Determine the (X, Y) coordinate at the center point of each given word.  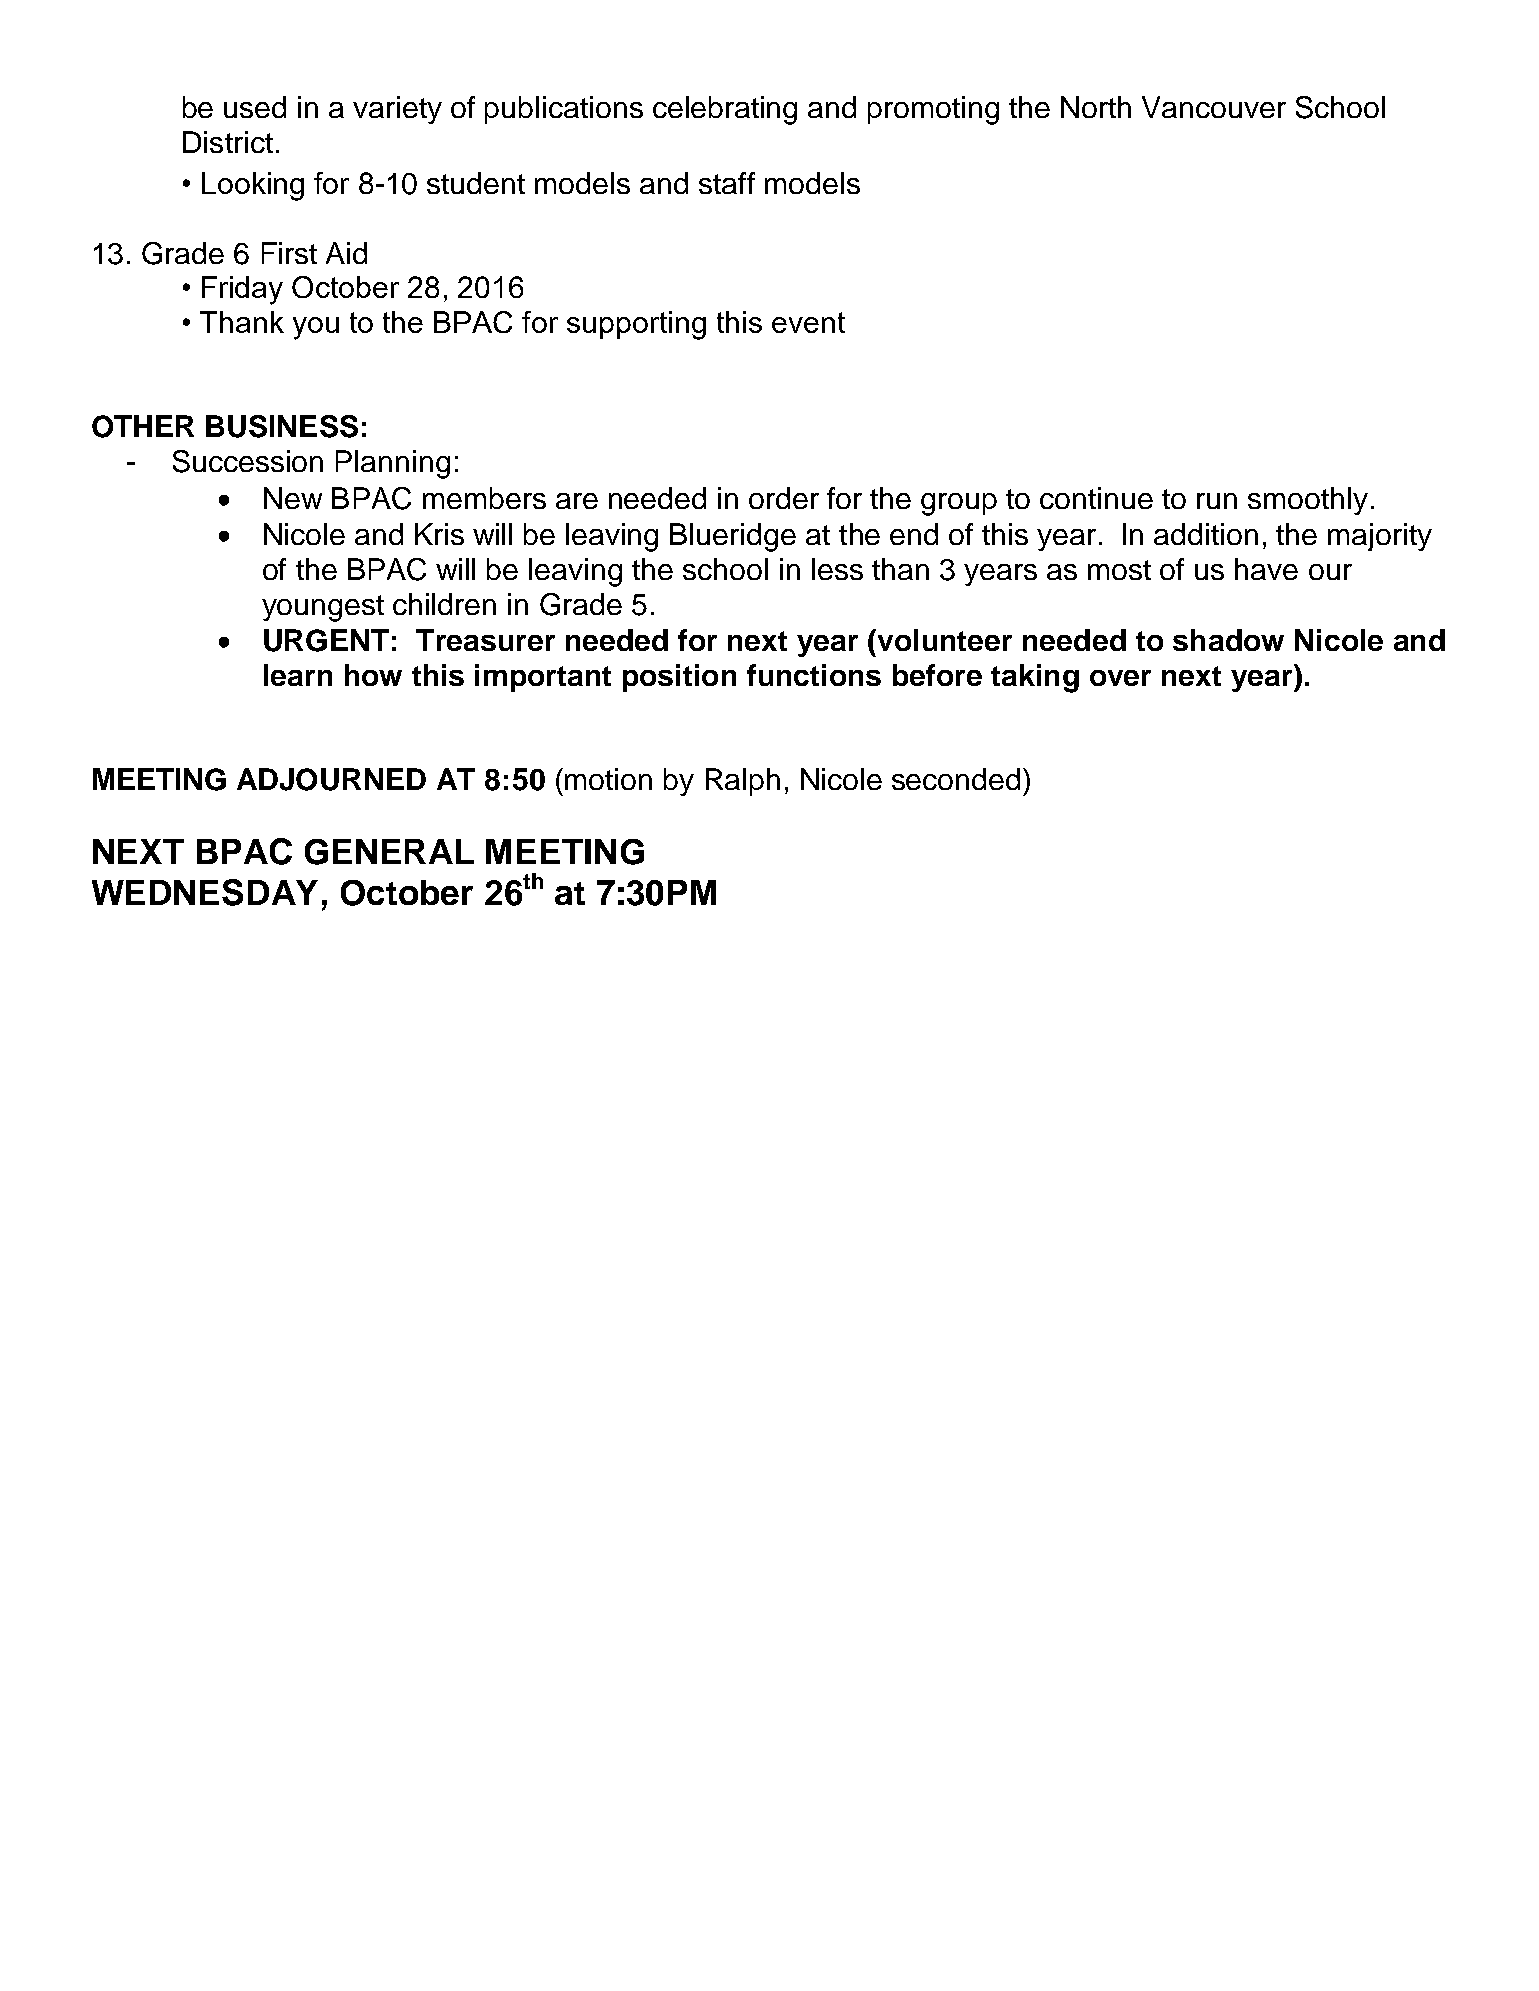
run (1217, 501)
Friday (242, 290)
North (1096, 107)
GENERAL (389, 852)
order (784, 498)
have (1266, 569)
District (228, 142)
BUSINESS (282, 426)
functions (814, 675)
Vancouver (1214, 107)
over (1120, 678)
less (837, 569)
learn (298, 675)
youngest (323, 608)
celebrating (725, 110)
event (808, 322)
